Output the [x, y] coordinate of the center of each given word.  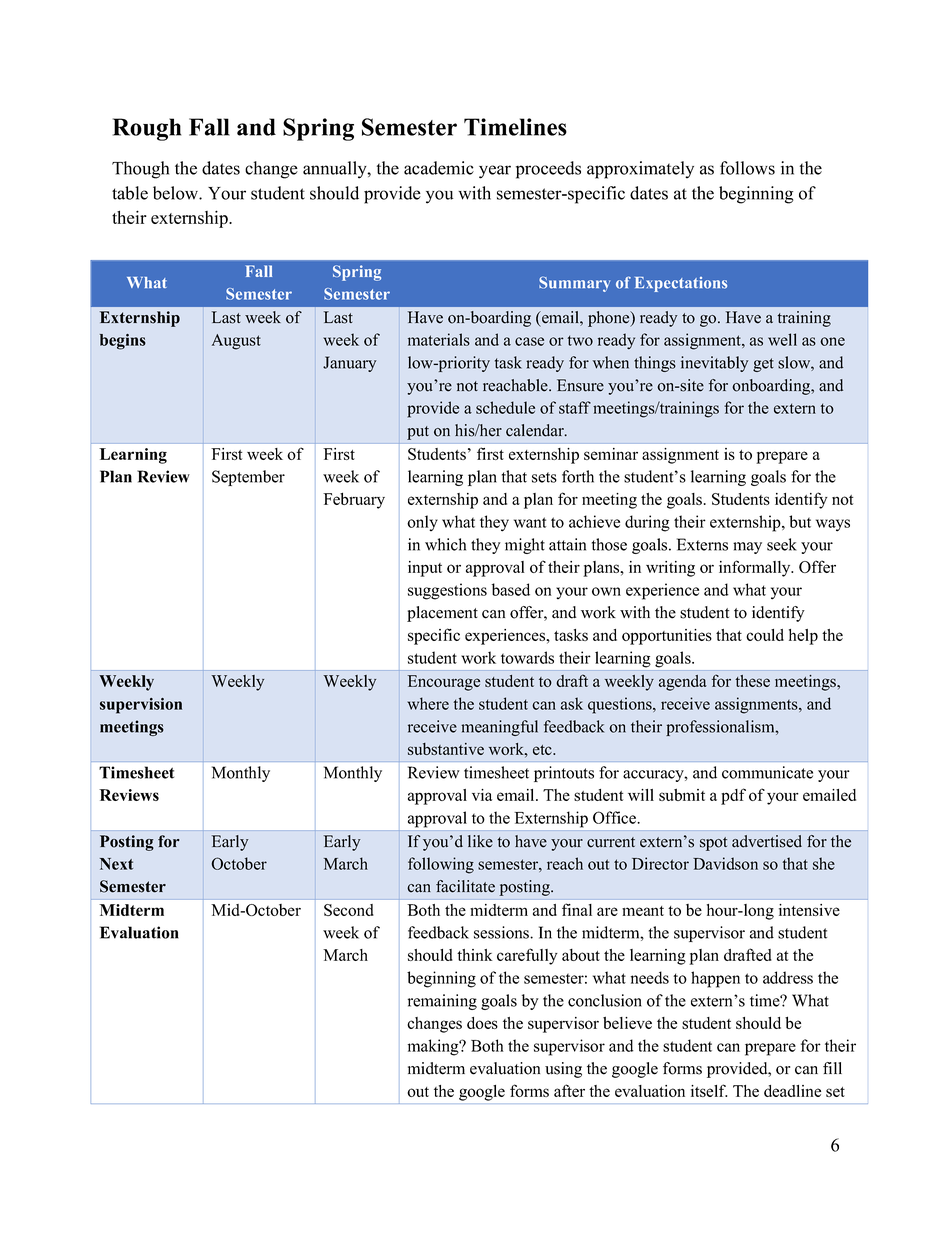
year [495, 172]
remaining [442, 1002]
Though [140, 170]
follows [747, 168]
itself [709, 1090]
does [482, 1023]
